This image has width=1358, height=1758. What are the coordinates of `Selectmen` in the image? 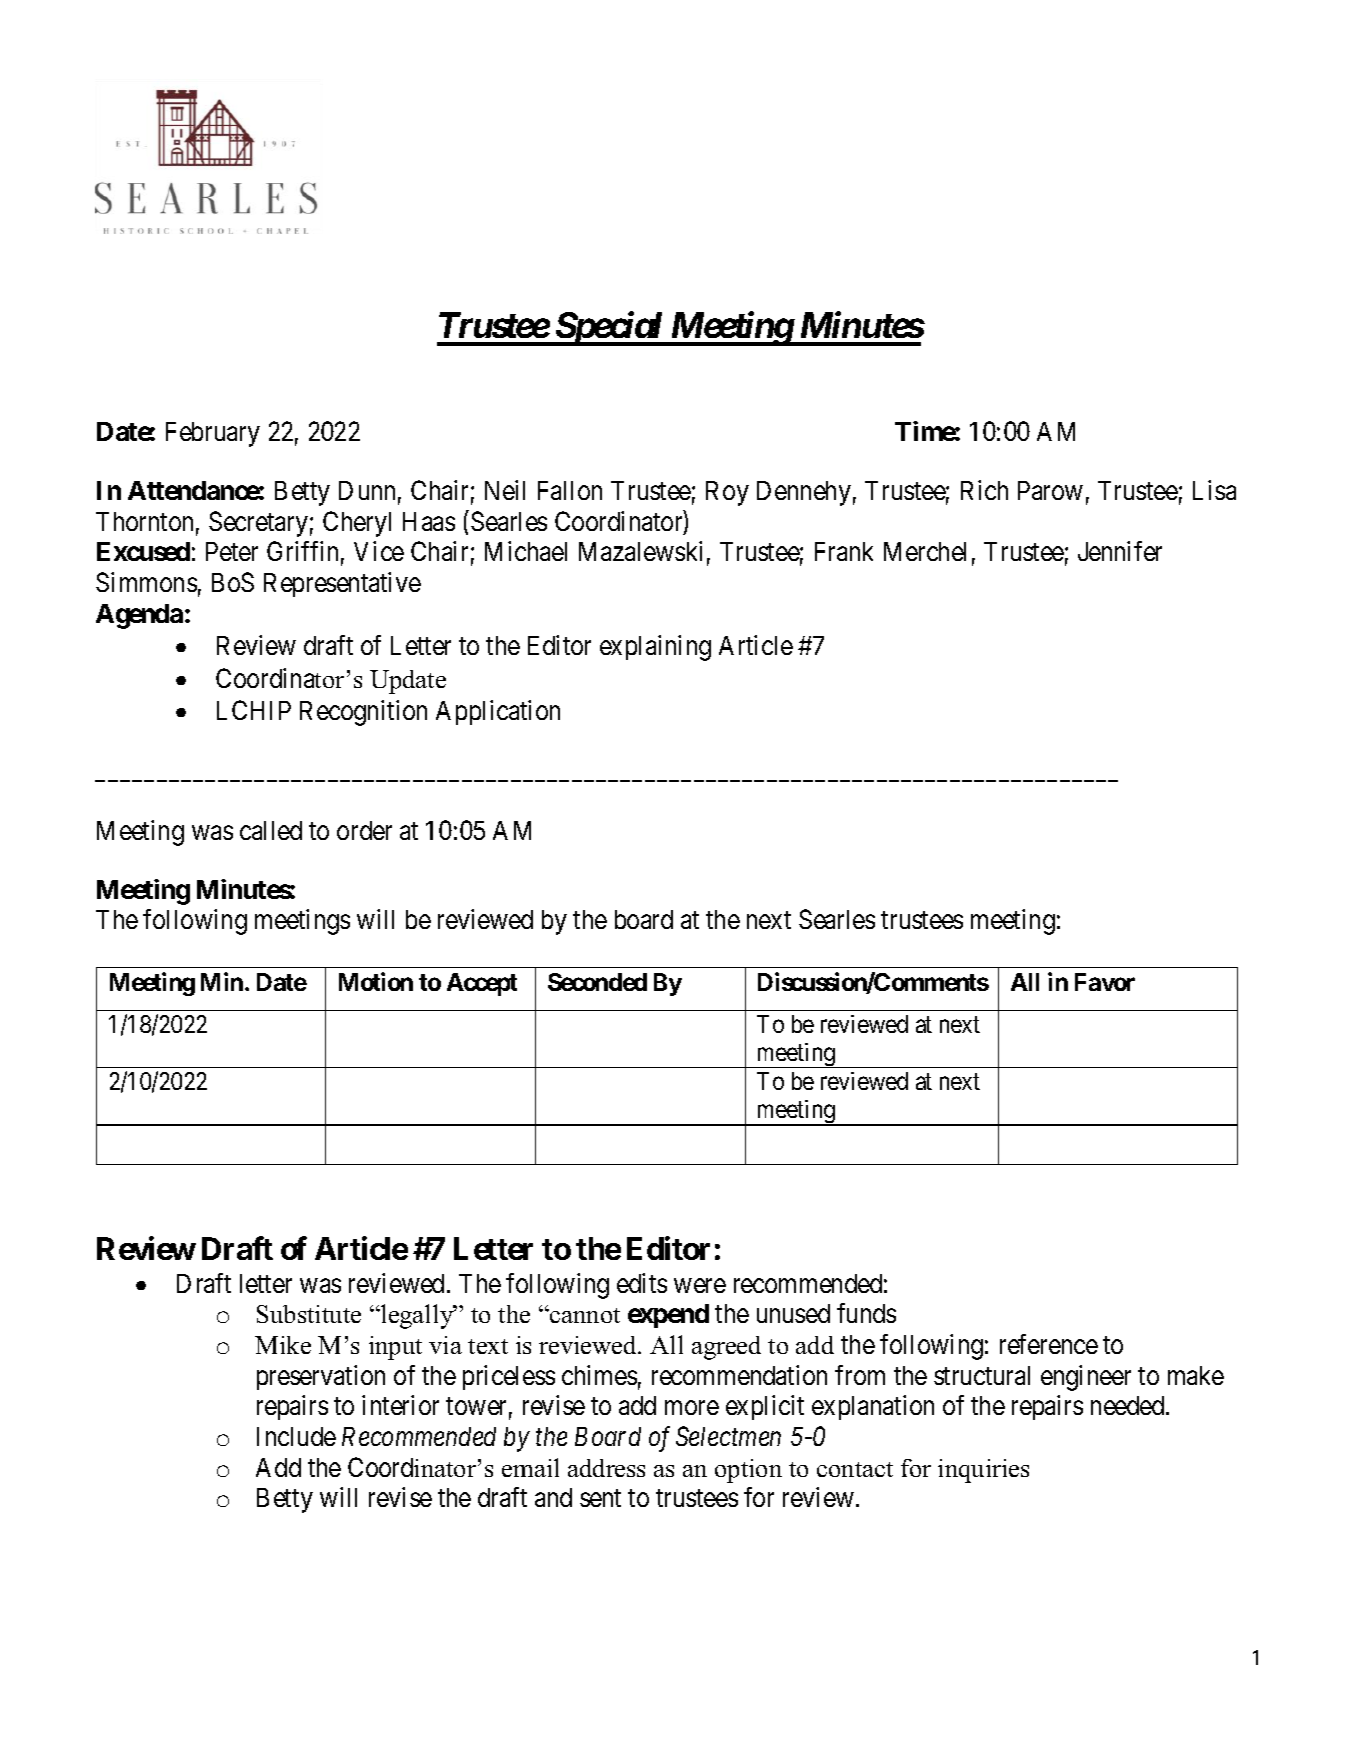 It's located at (728, 1436).
